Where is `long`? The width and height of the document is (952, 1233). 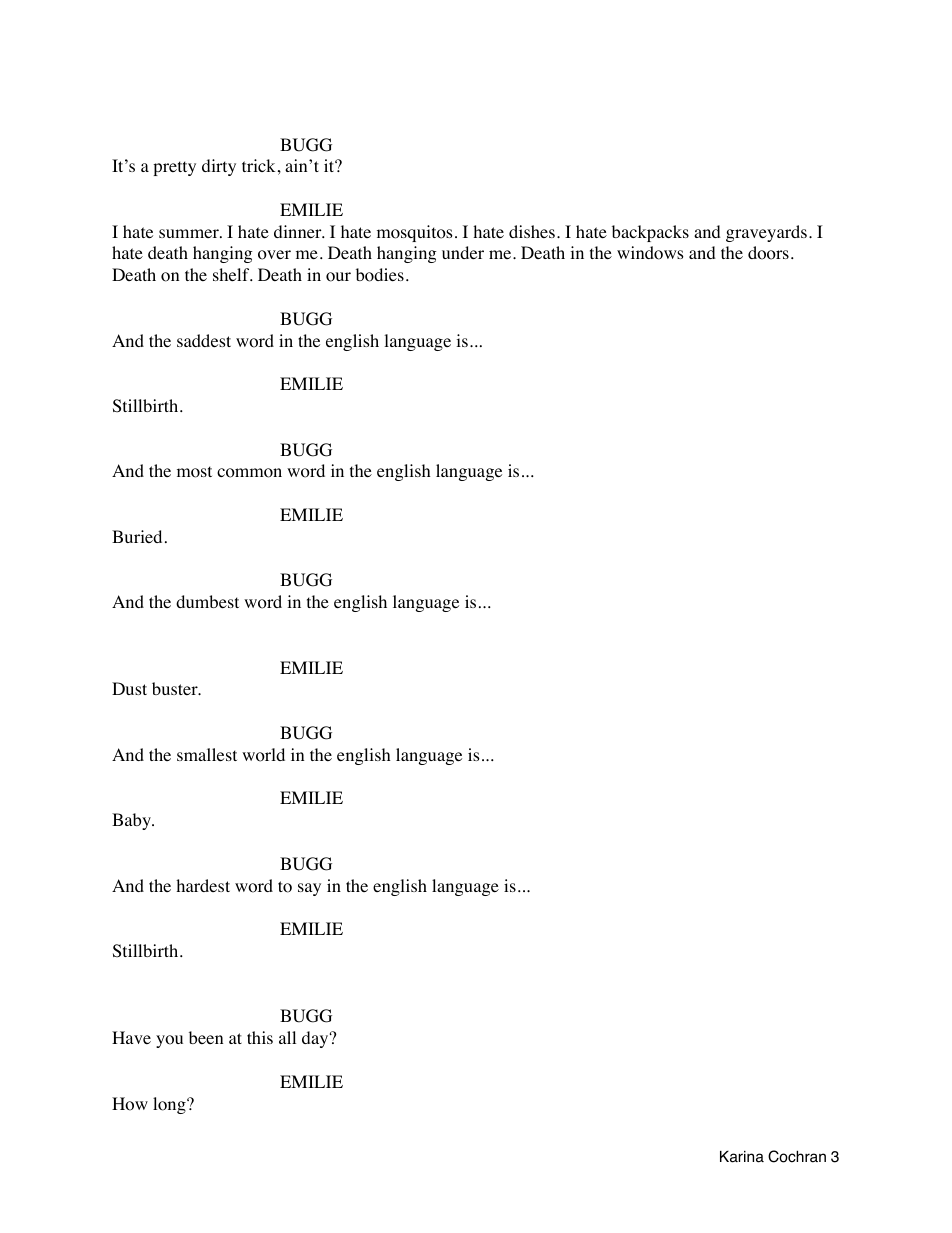 long is located at coordinates (170, 1105).
